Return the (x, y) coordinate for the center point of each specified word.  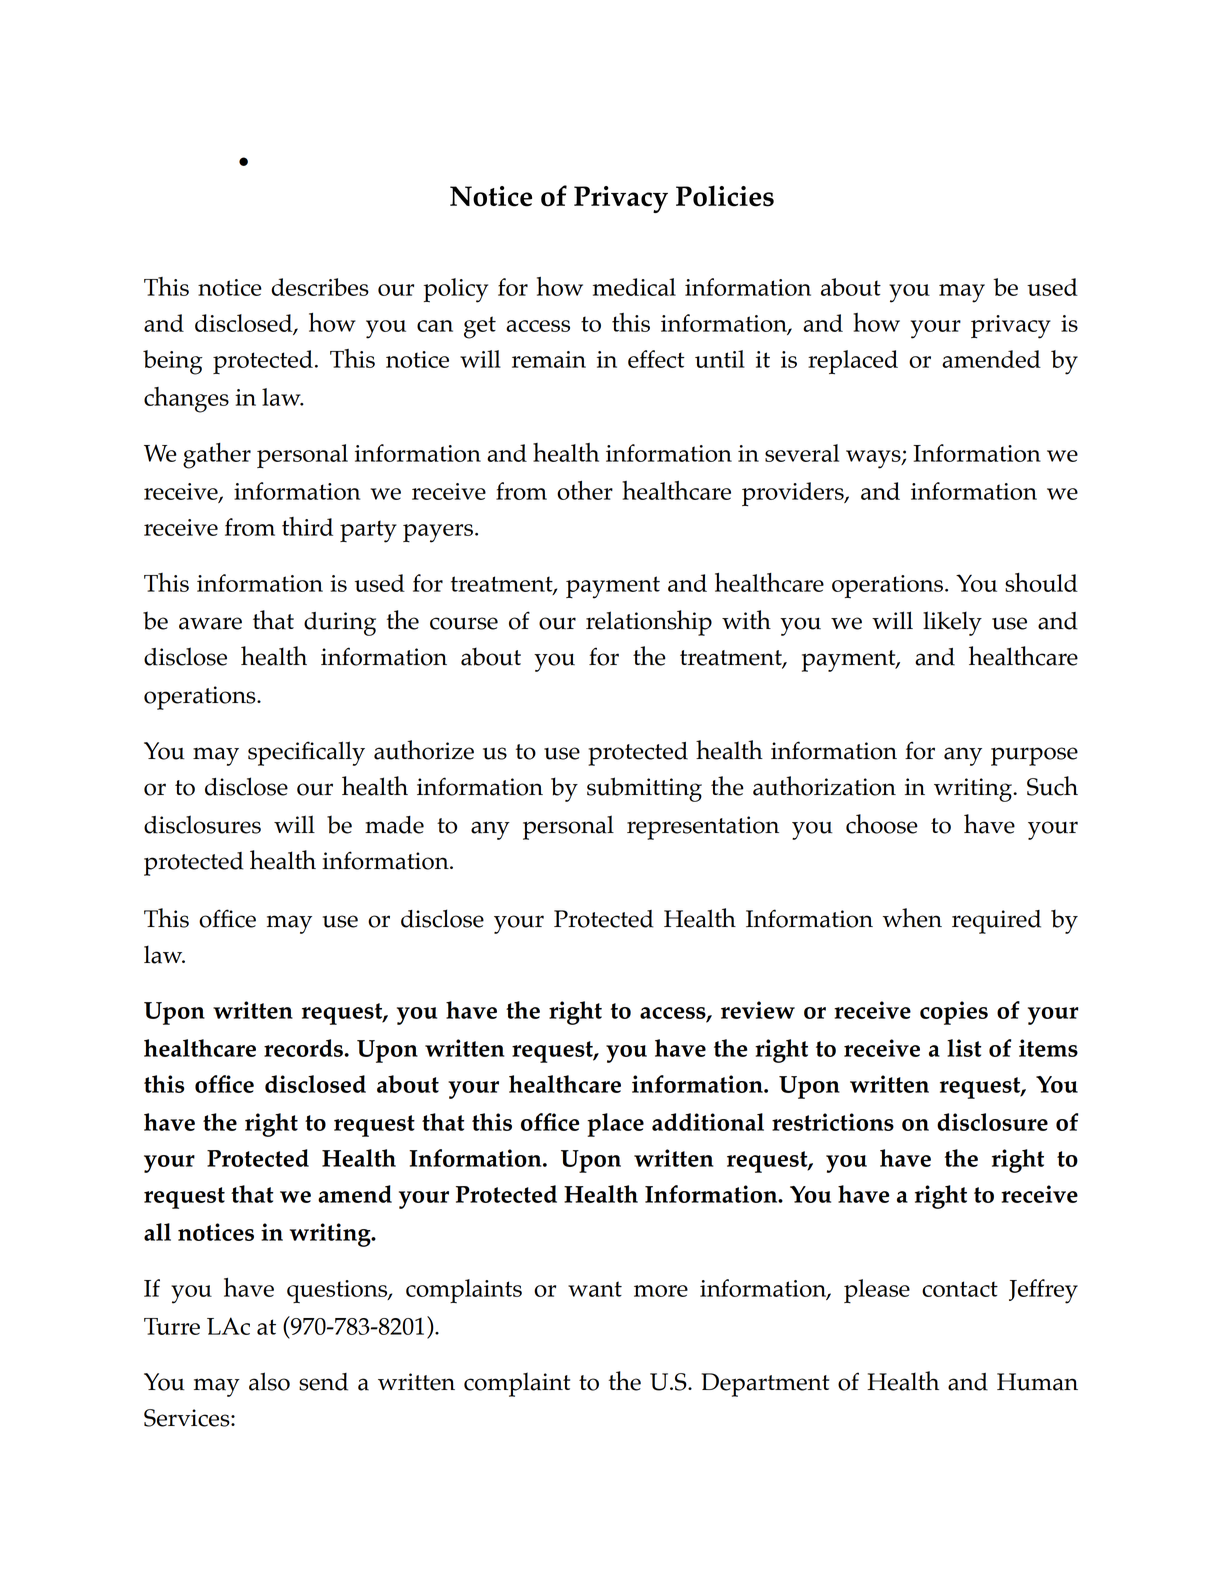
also (269, 1381)
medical (634, 287)
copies (954, 1013)
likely (952, 623)
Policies (725, 196)
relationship (649, 623)
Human (1037, 1382)
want (595, 1289)
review (758, 1010)
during (340, 624)
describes (320, 287)
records (304, 1048)
